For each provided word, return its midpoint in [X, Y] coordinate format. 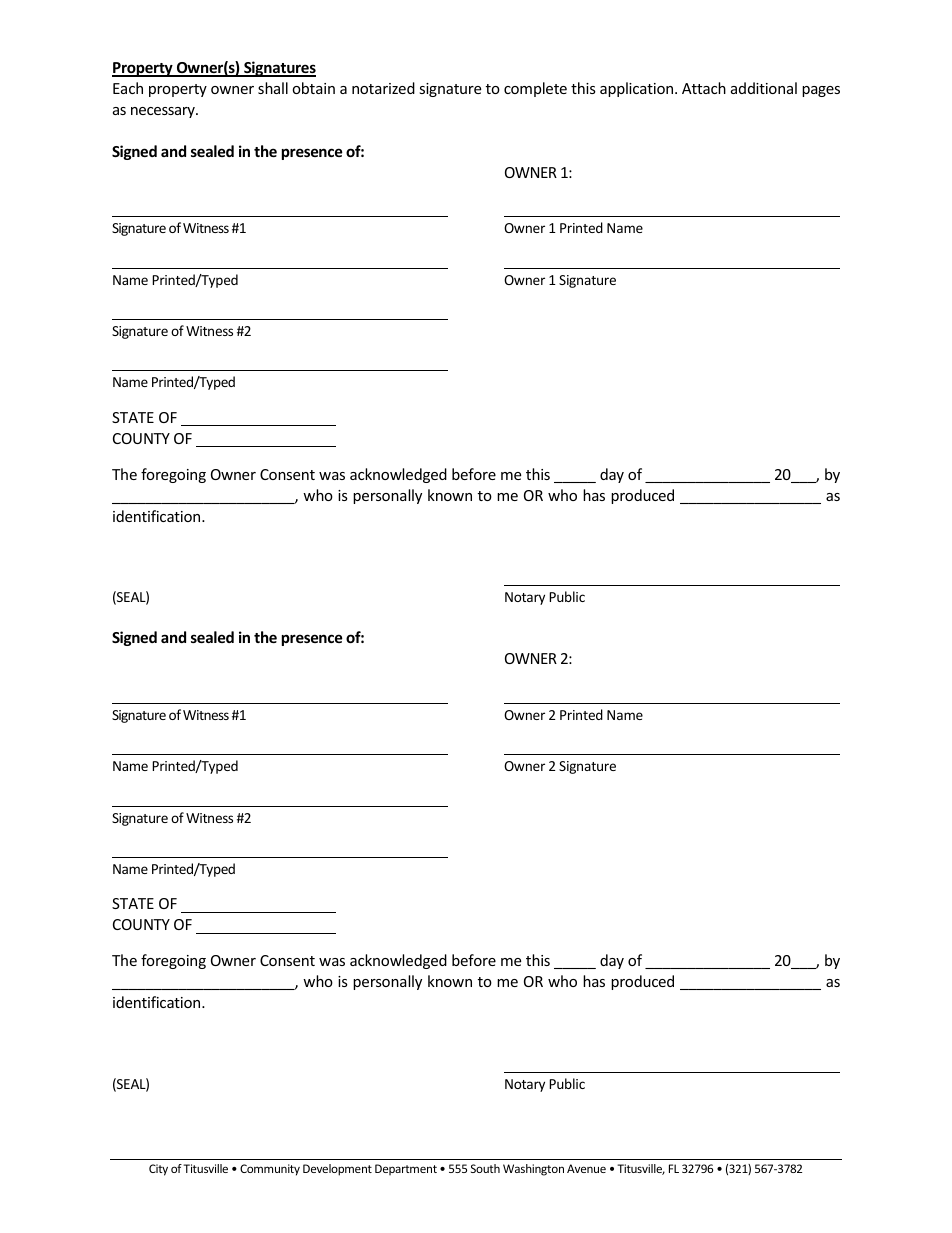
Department [406, 1169]
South [485, 1168]
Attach [704, 88]
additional [764, 88]
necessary [164, 112]
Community [270, 1170]
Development [337, 1170]
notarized [383, 88]
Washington [533, 1170]
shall [273, 88]
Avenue [586, 1168]
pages [821, 91]
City [158, 1170]
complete [535, 89]
